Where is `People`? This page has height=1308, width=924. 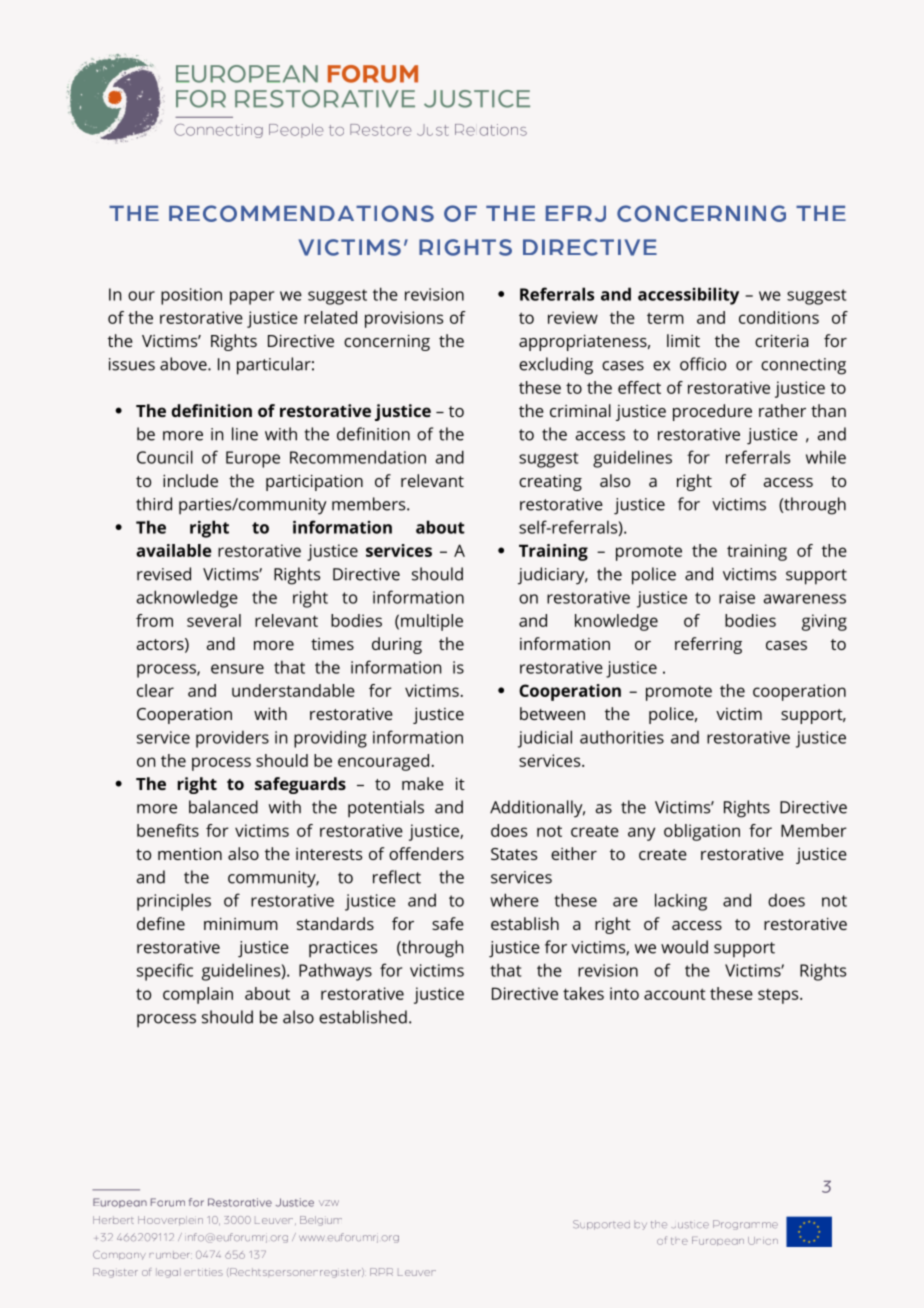 People is located at coordinates (296, 131).
